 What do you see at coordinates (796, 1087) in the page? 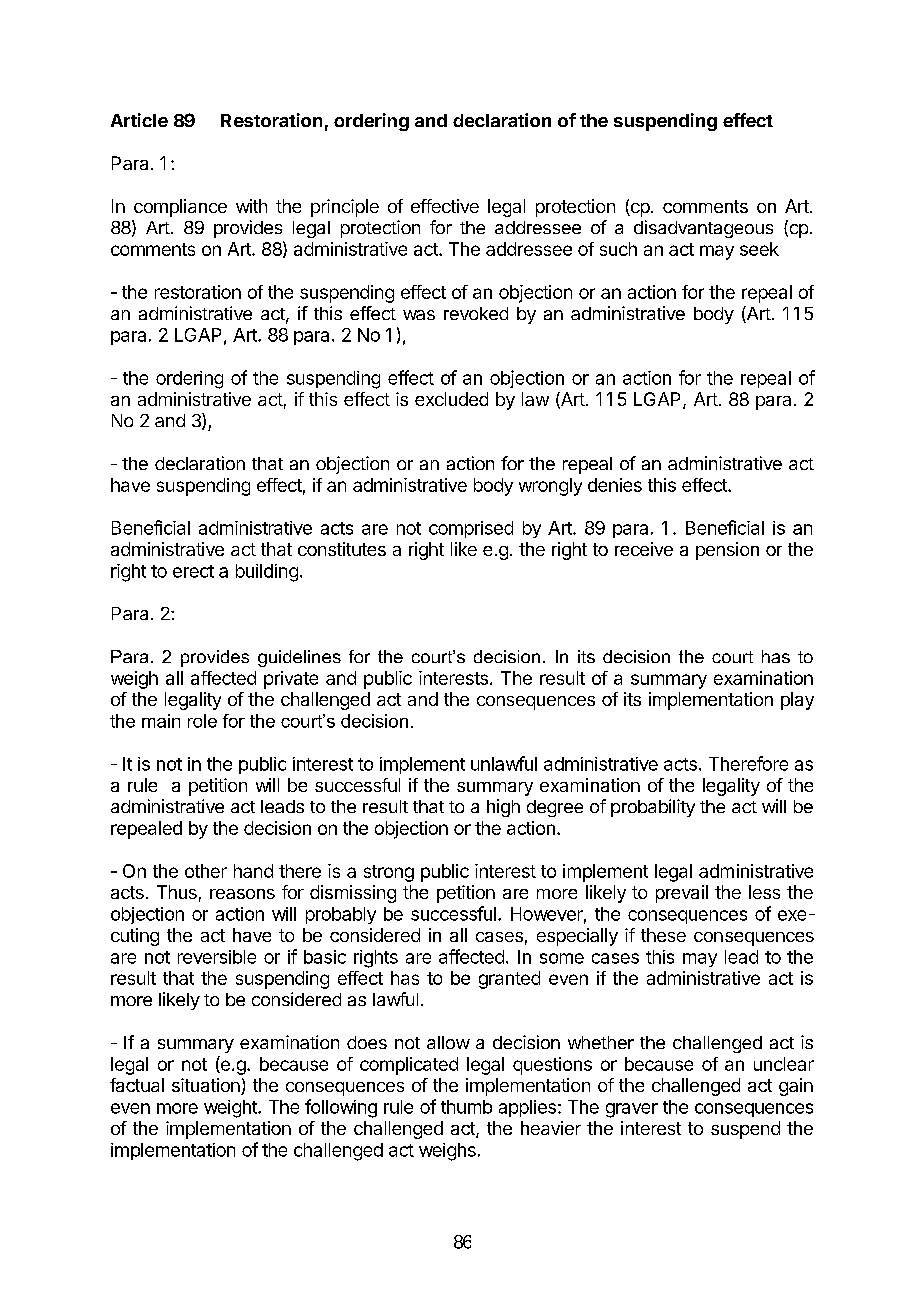
I see `gain` at bounding box center [796, 1087].
